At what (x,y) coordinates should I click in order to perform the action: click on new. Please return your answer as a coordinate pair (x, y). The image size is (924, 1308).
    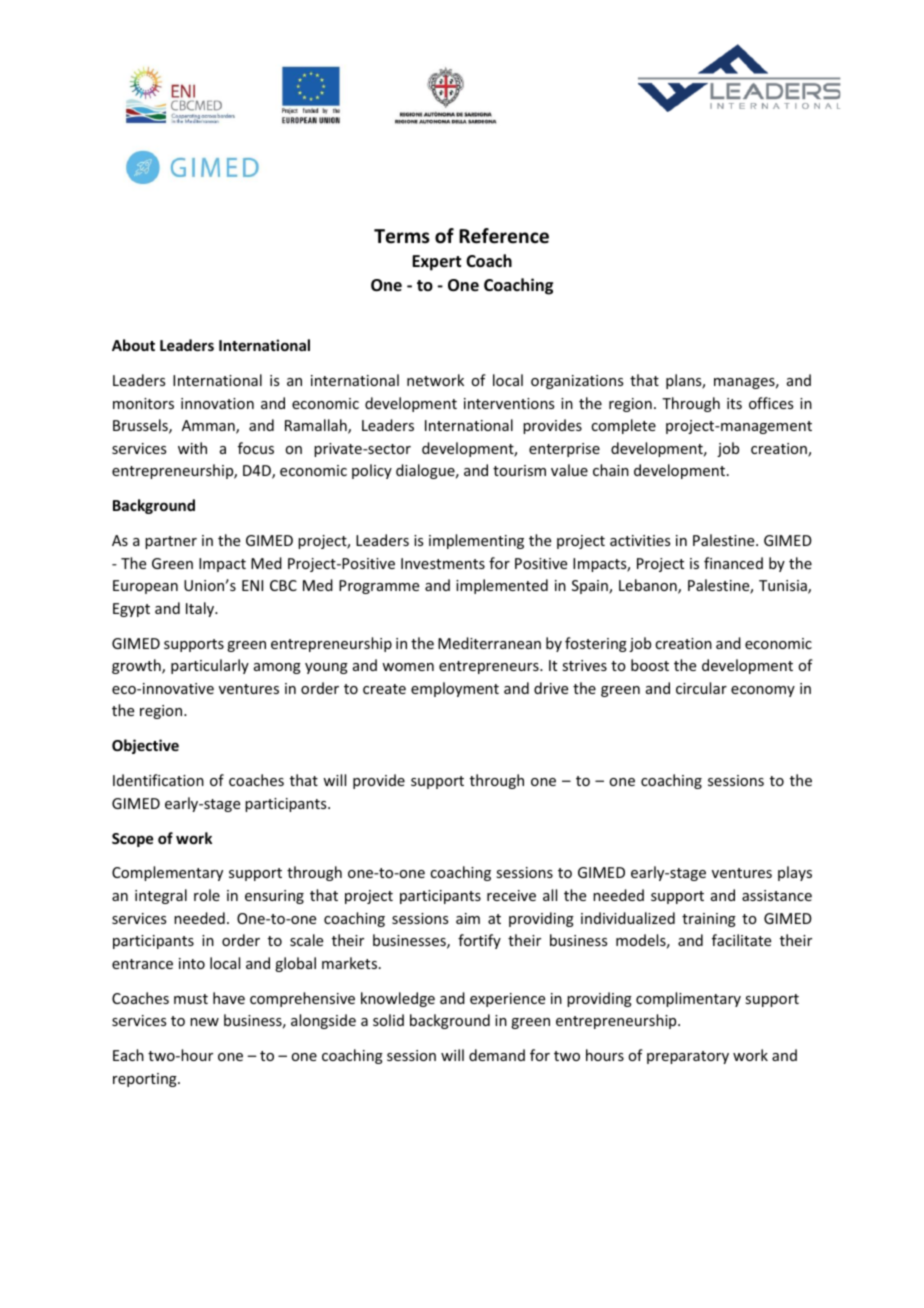
    Looking at the image, I should click on (204, 1022).
